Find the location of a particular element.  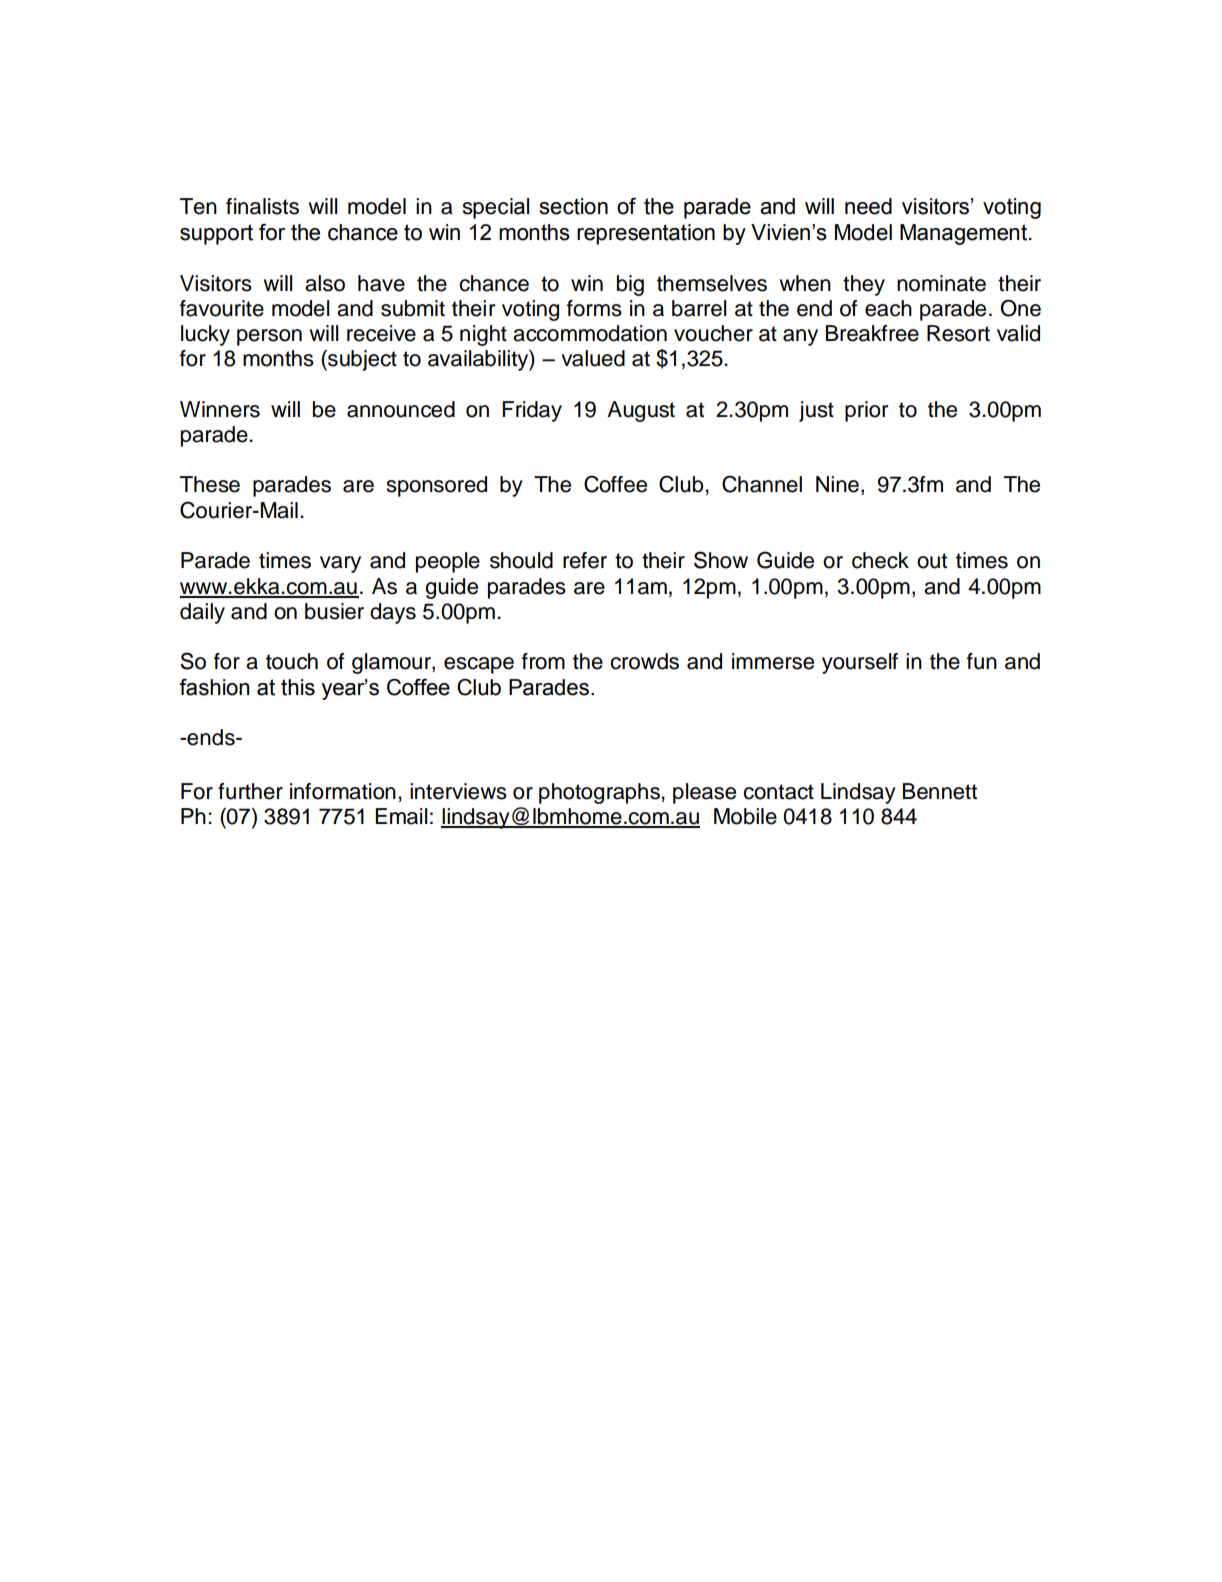

Nine is located at coordinates (837, 484).
